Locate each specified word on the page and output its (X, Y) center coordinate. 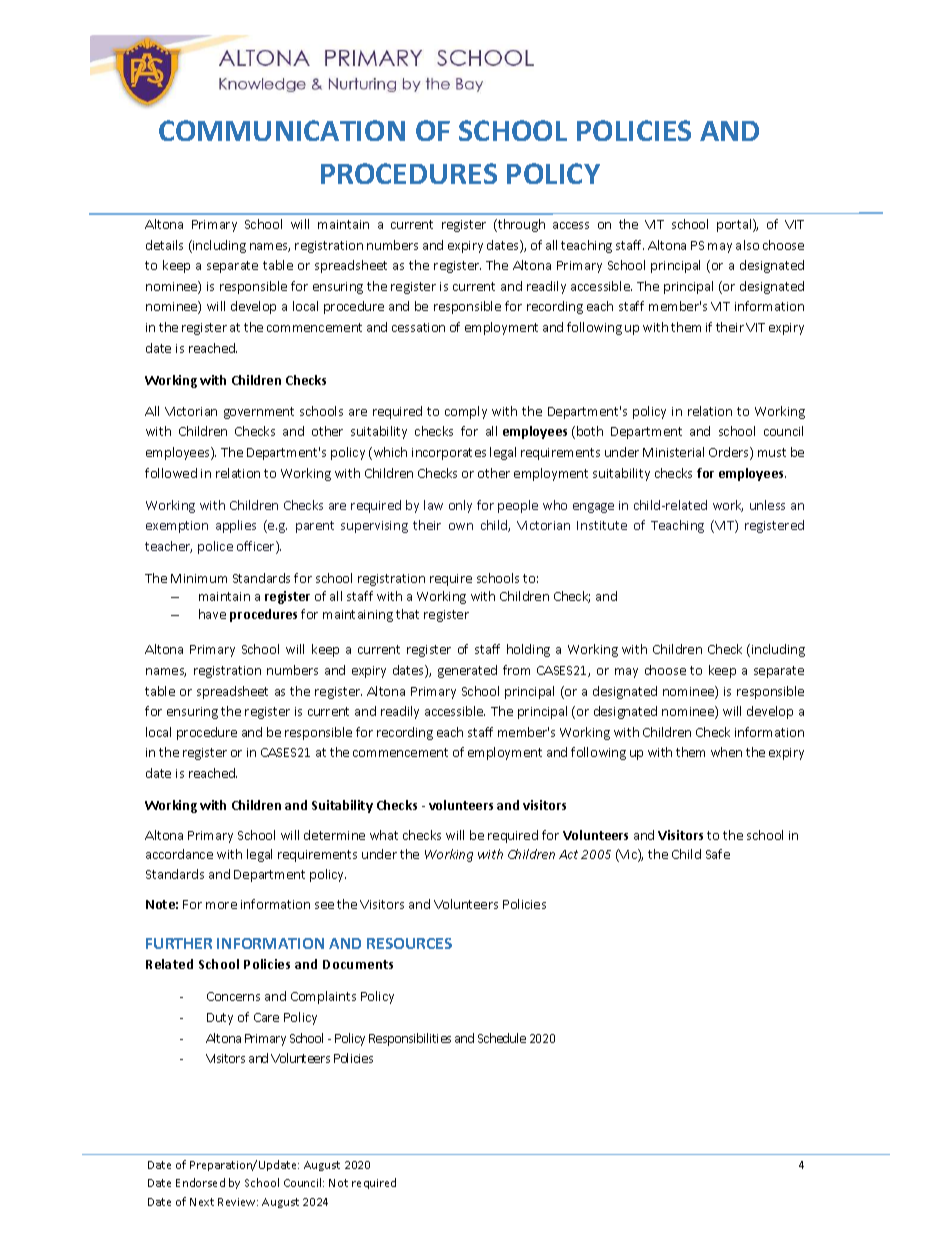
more (221, 905)
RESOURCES (409, 943)
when (726, 752)
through (520, 225)
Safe (718, 854)
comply (466, 412)
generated (467, 671)
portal (735, 225)
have (212, 614)
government (259, 413)
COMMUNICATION (282, 130)
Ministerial (673, 452)
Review (238, 1202)
